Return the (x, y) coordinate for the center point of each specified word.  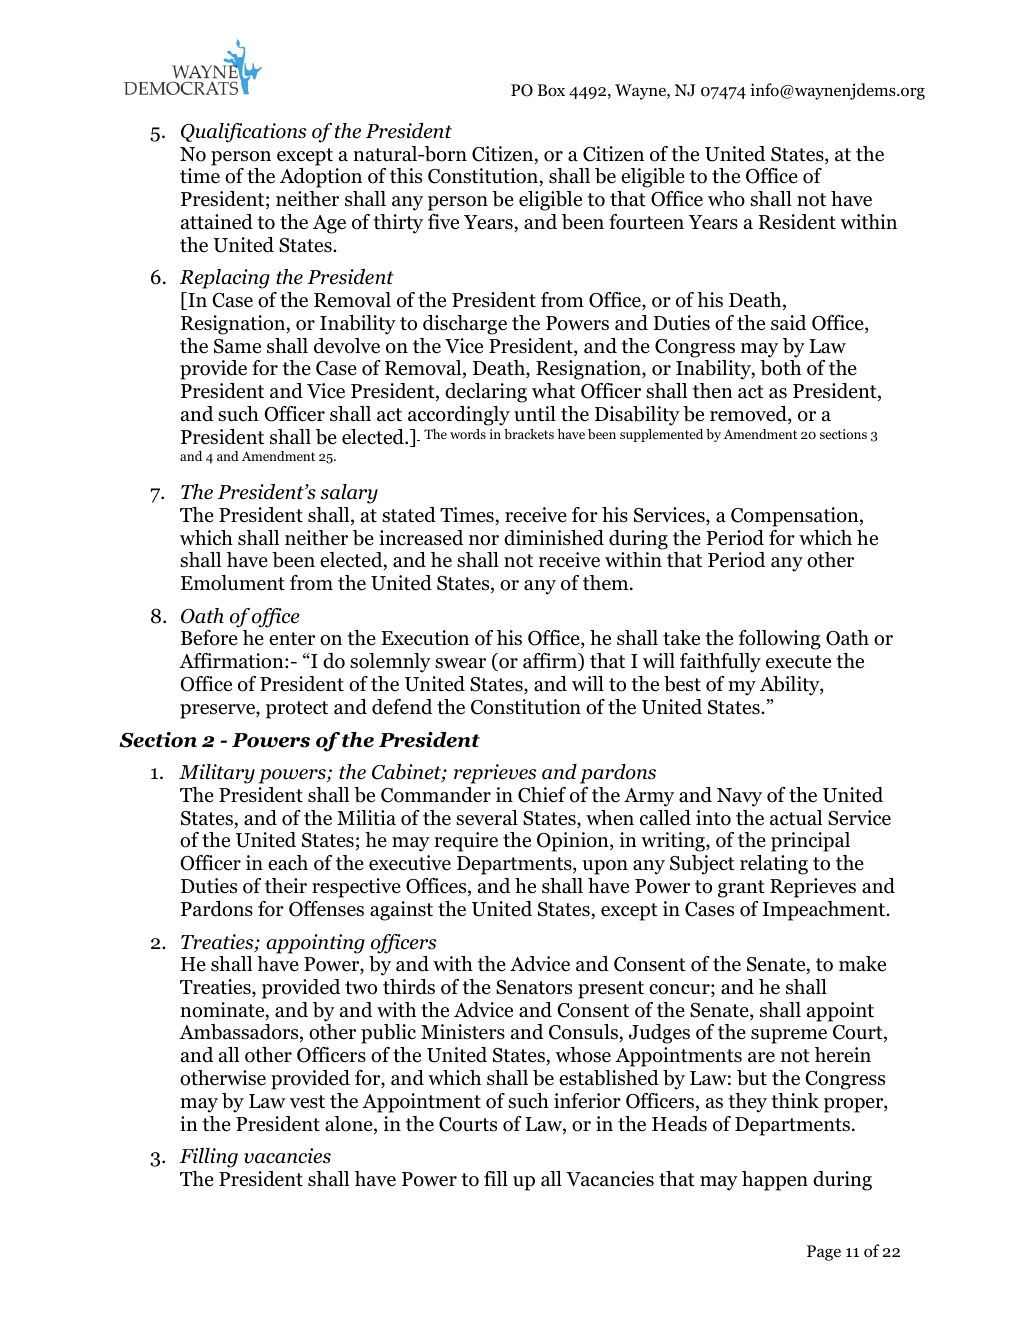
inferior (587, 1101)
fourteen (646, 222)
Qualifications (243, 133)
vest (307, 1102)
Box (551, 90)
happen (775, 1181)
